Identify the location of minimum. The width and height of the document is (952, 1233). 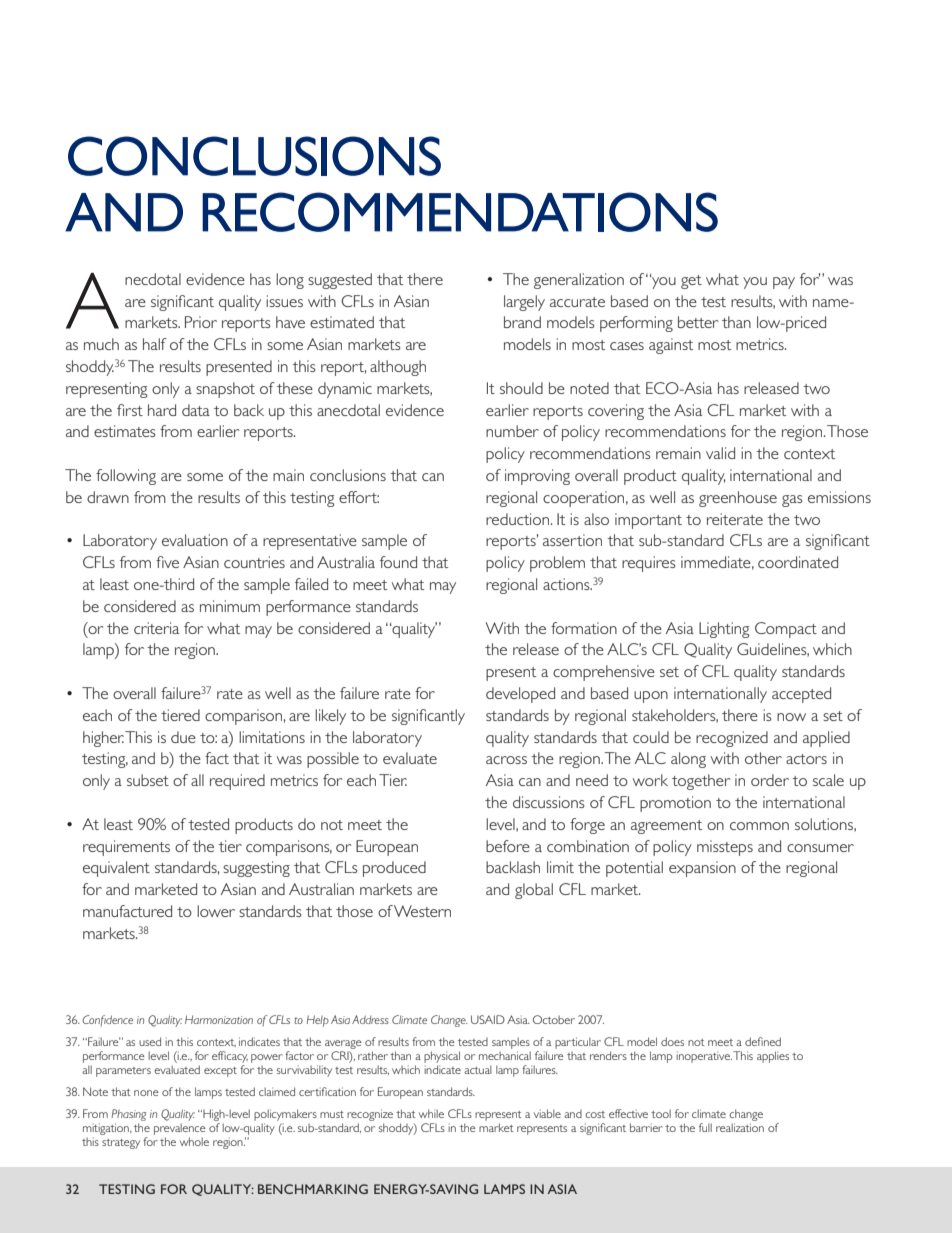
(230, 606).
